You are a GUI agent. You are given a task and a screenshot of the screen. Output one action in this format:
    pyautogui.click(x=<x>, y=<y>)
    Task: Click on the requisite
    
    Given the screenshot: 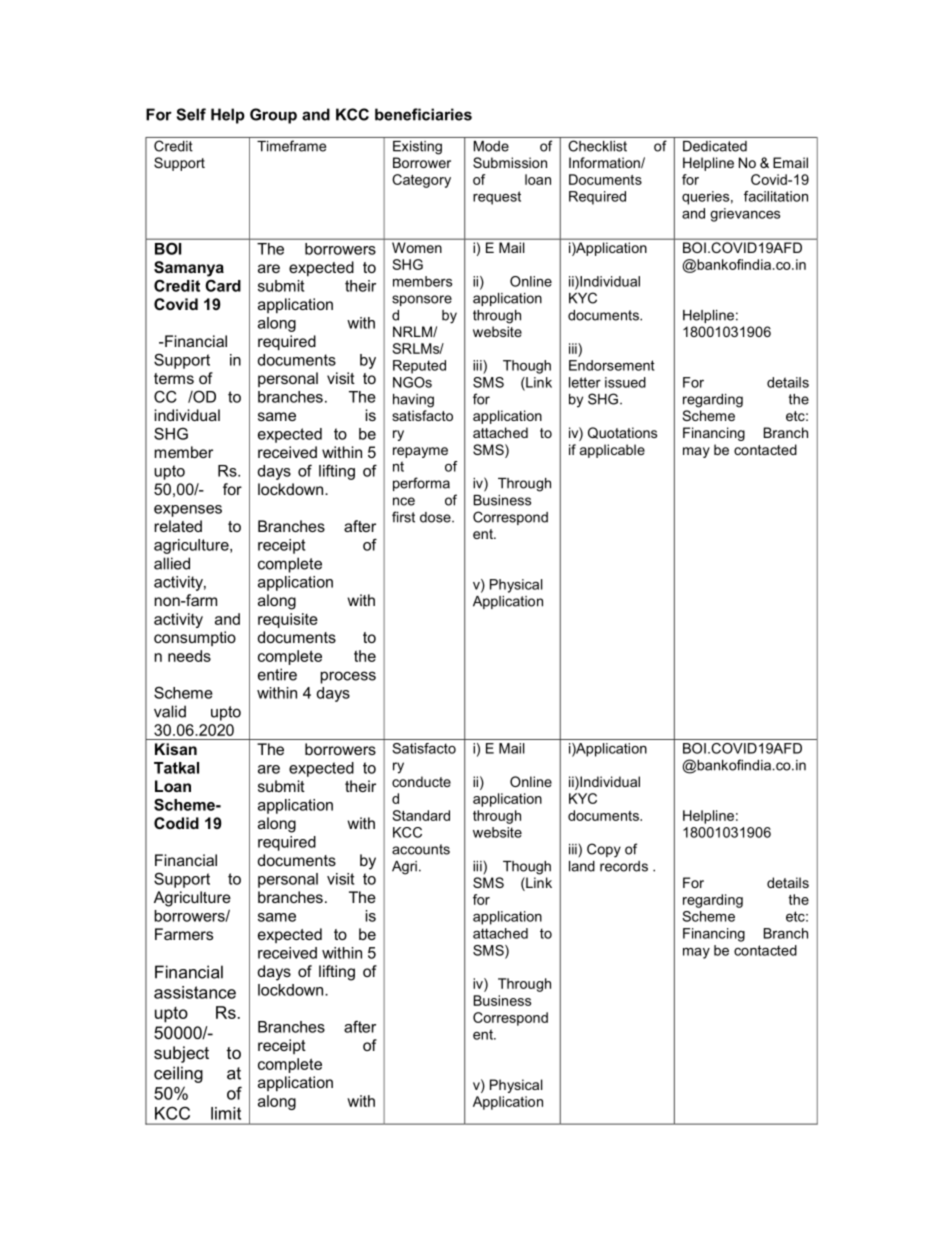 What is the action you would take?
    pyautogui.click(x=288, y=620)
